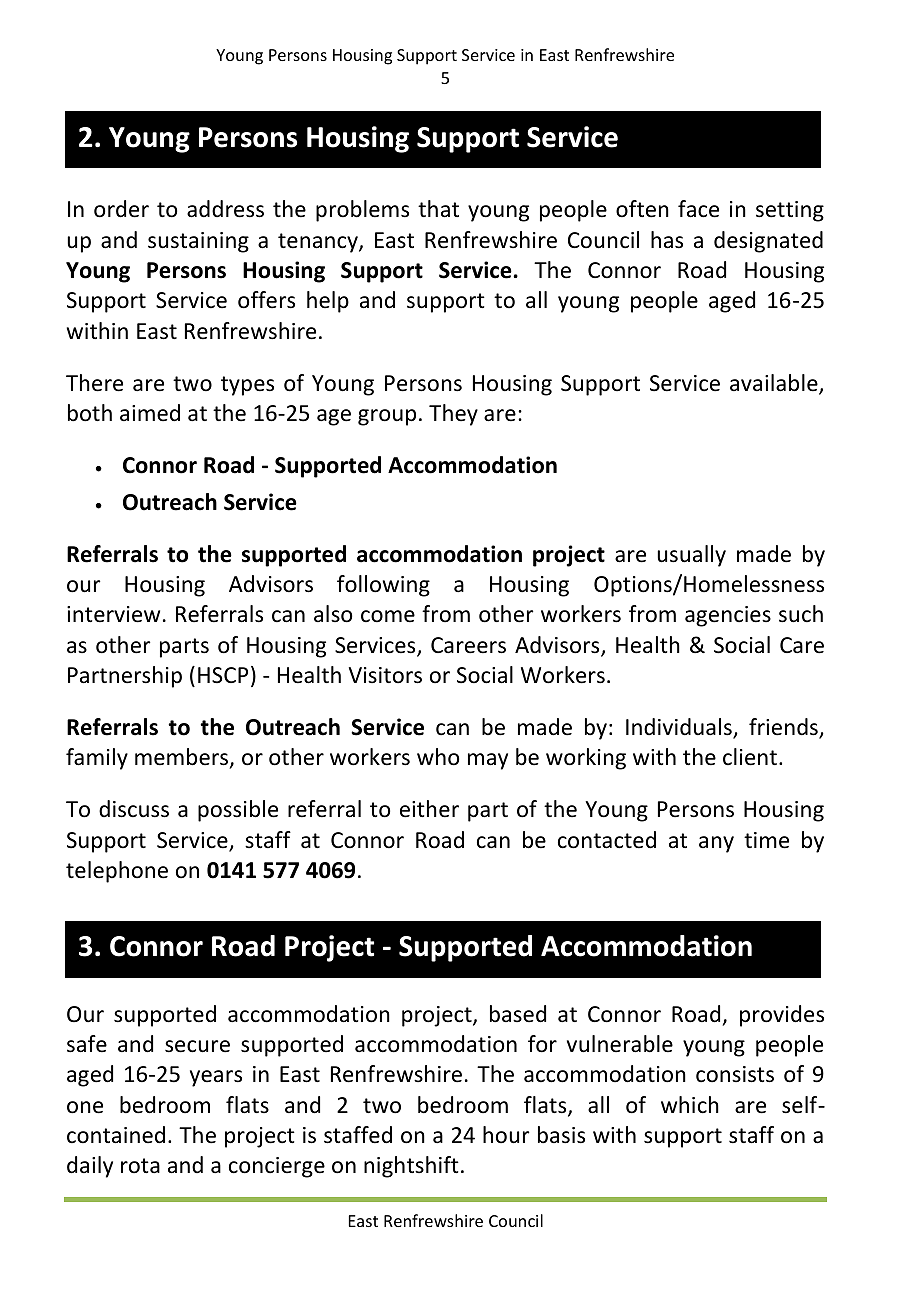  I want to click on sustaining, so click(198, 242).
